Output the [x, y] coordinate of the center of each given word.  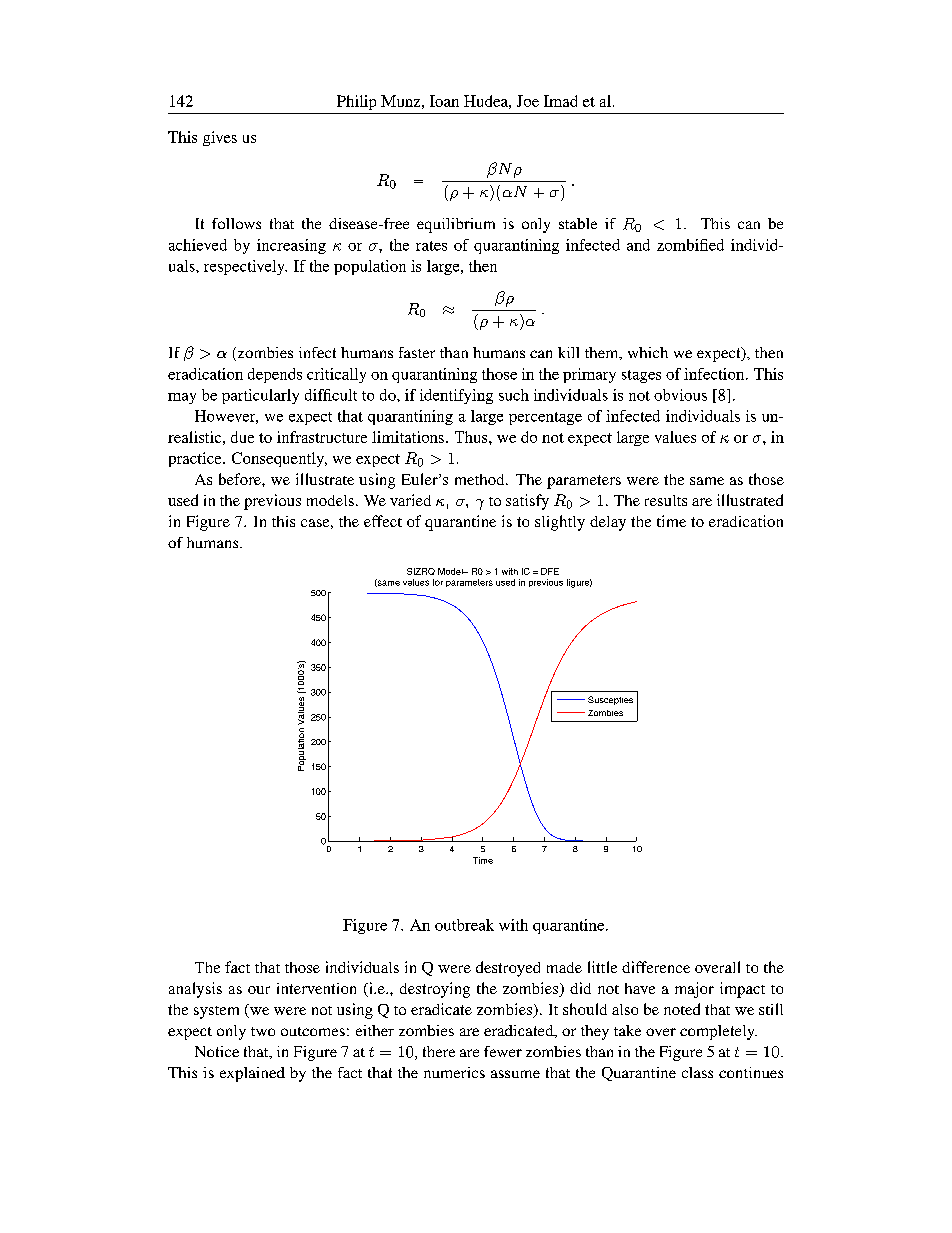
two [263, 1031]
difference [656, 967]
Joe [528, 101]
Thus [472, 437]
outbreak [464, 925]
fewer [503, 1051]
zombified [690, 245]
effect [383, 521]
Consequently [279, 459]
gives [220, 138]
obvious [680, 395]
